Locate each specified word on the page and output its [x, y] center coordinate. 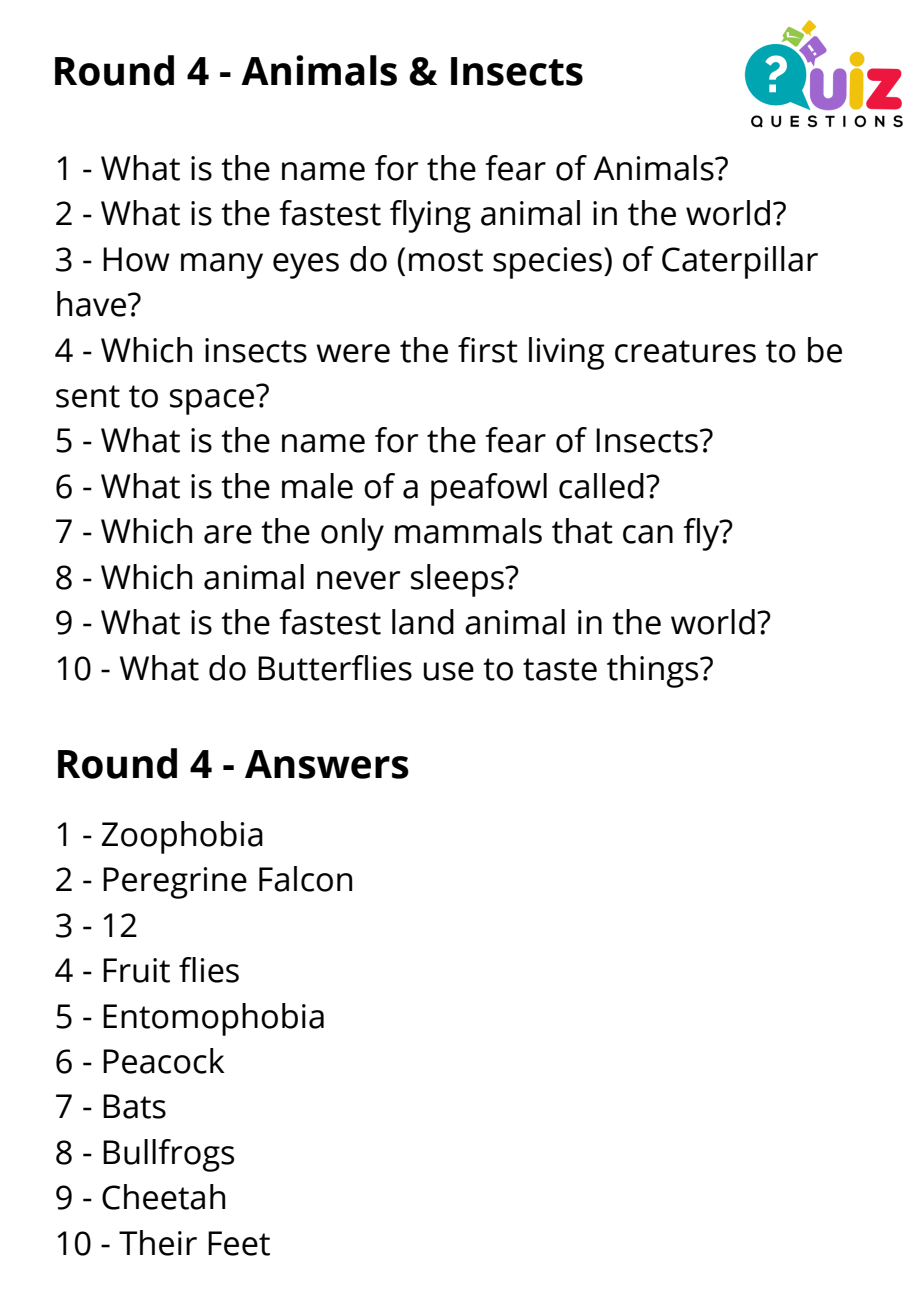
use [449, 671]
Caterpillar [740, 262]
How [136, 259]
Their [158, 1243]
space [212, 402]
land [423, 622]
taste [560, 669]
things [654, 671]
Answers [327, 764]
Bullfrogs [168, 1155]
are [228, 534]
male [317, 486]
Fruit [136, 970]
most [446, 260]
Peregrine [175, 883]
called [601, 486]
